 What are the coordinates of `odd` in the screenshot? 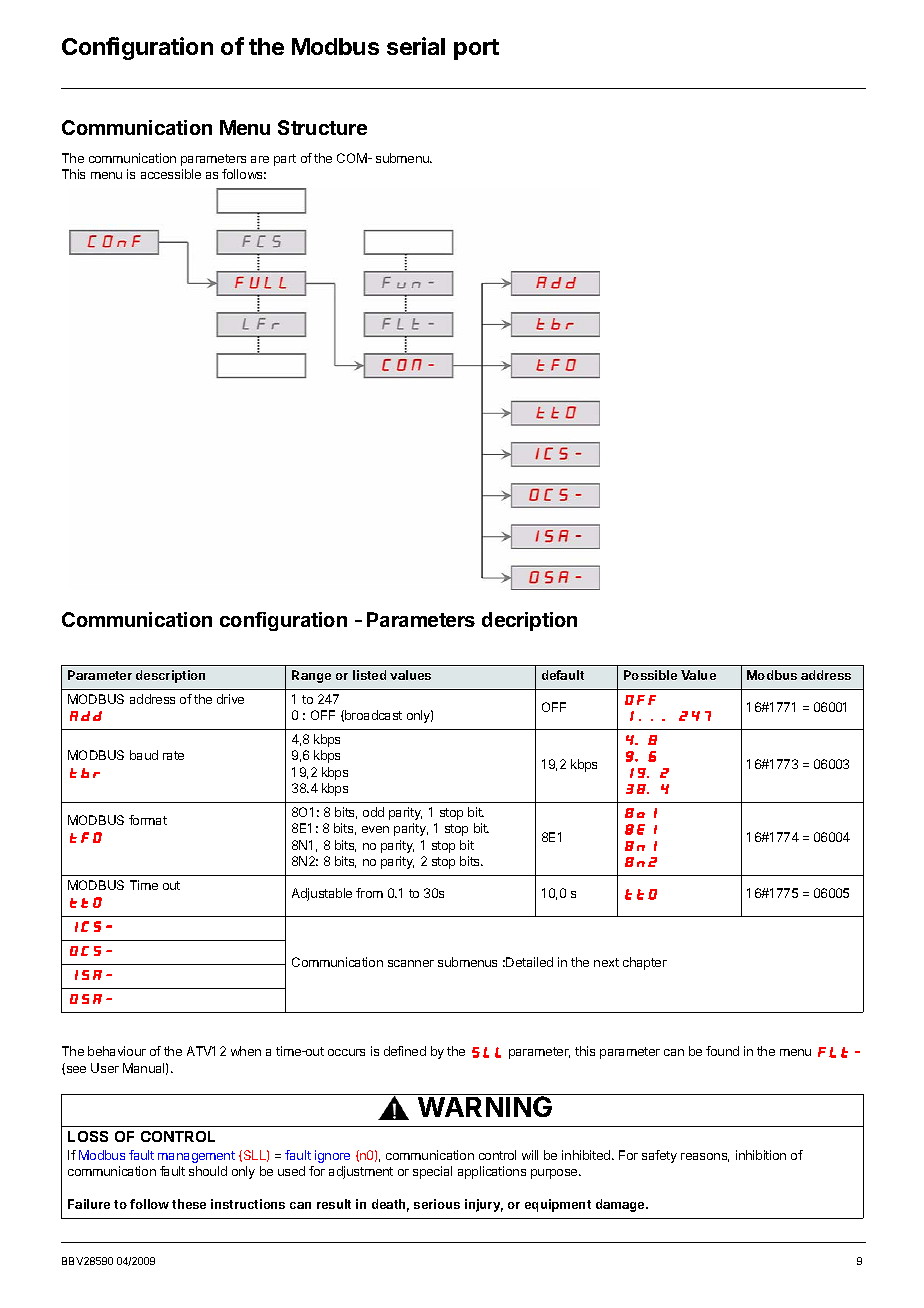 It's located at (373, 812).
